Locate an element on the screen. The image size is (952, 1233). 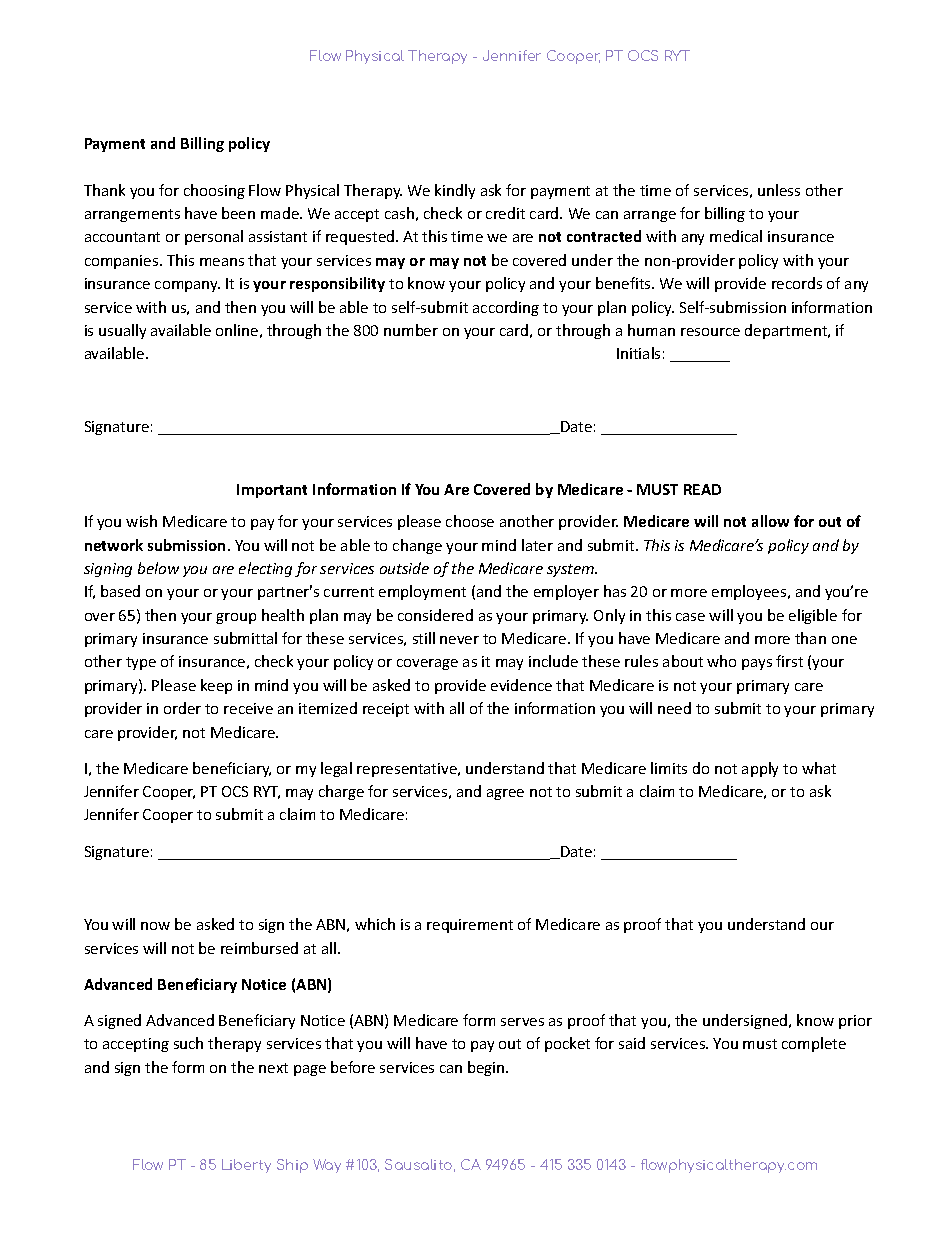
begin is located at coordinates (487, 1068).
